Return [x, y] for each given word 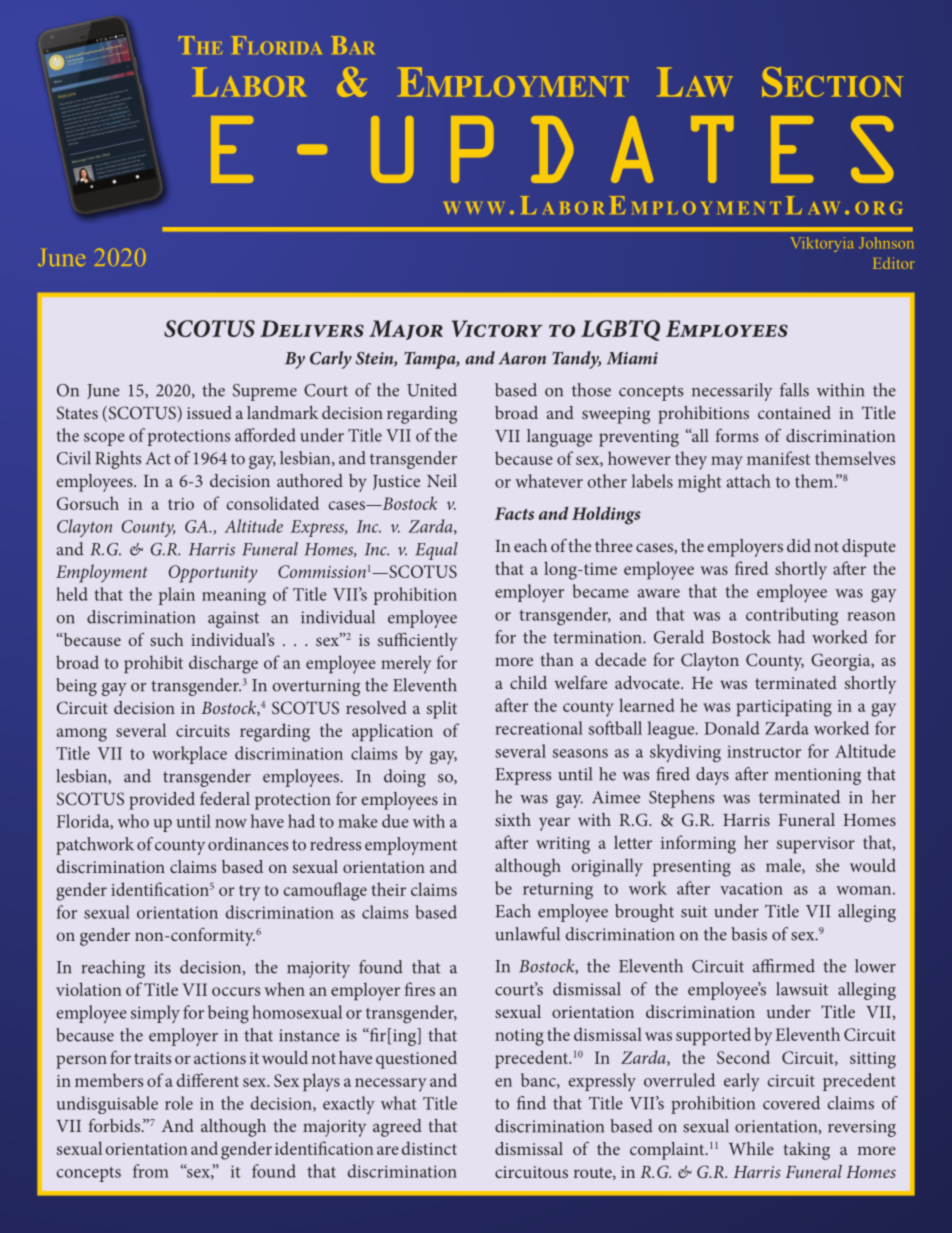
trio [181, 504]
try [249, 893]
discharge [223, 664]
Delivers [312, 328]
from [151, 1171]
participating [784, 708]
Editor [893, 263]
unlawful [527, 934]
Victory [497, 328]
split [442, 710]
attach [749, 481]
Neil [442, 480]
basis [749, 934]
